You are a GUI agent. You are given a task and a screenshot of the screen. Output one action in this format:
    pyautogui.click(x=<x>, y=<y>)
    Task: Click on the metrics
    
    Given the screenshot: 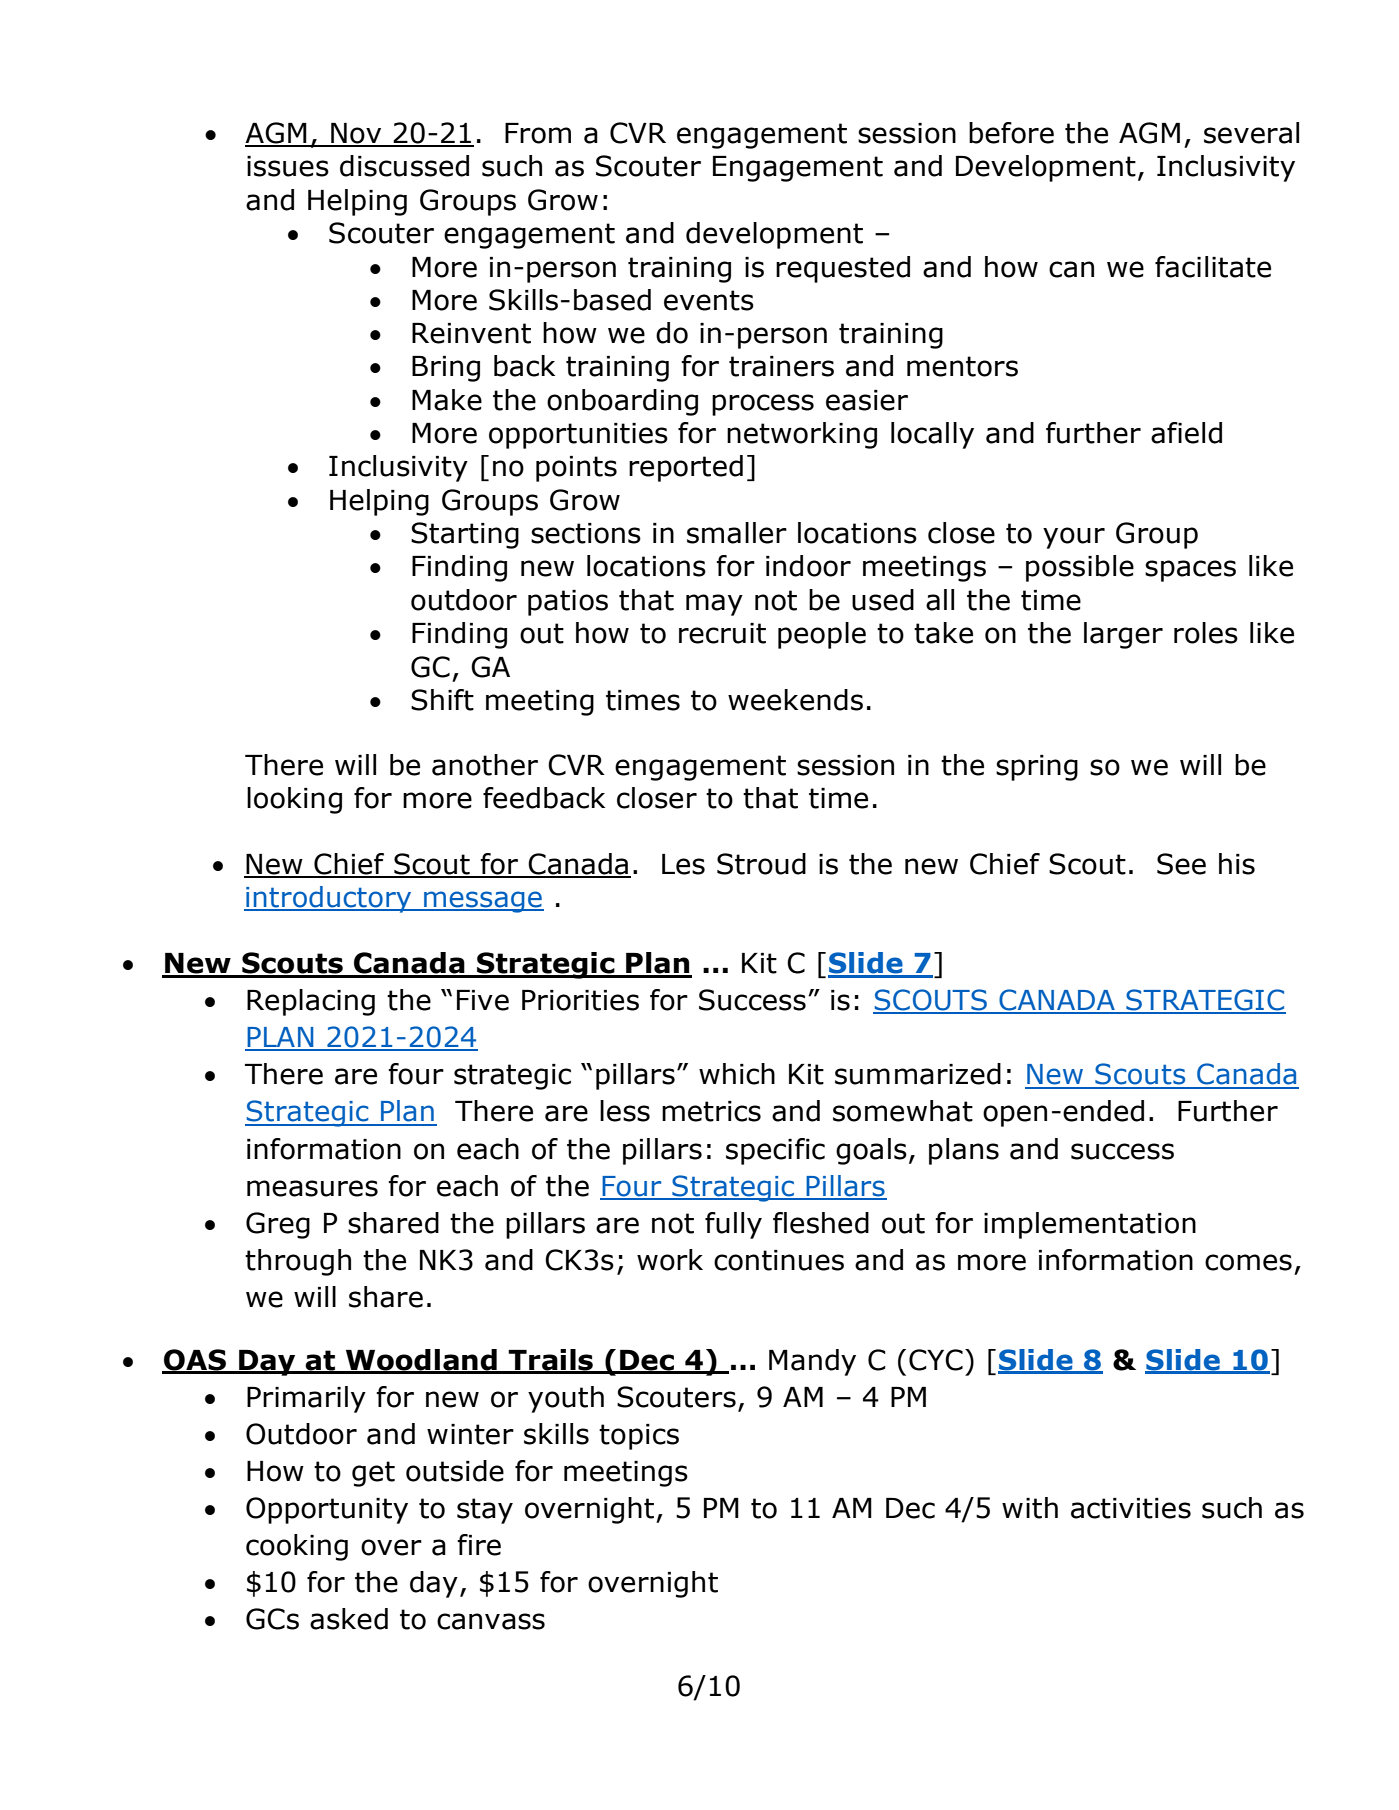 What is the action you would take?
    pyautogui.click(x=711, y=1111)
